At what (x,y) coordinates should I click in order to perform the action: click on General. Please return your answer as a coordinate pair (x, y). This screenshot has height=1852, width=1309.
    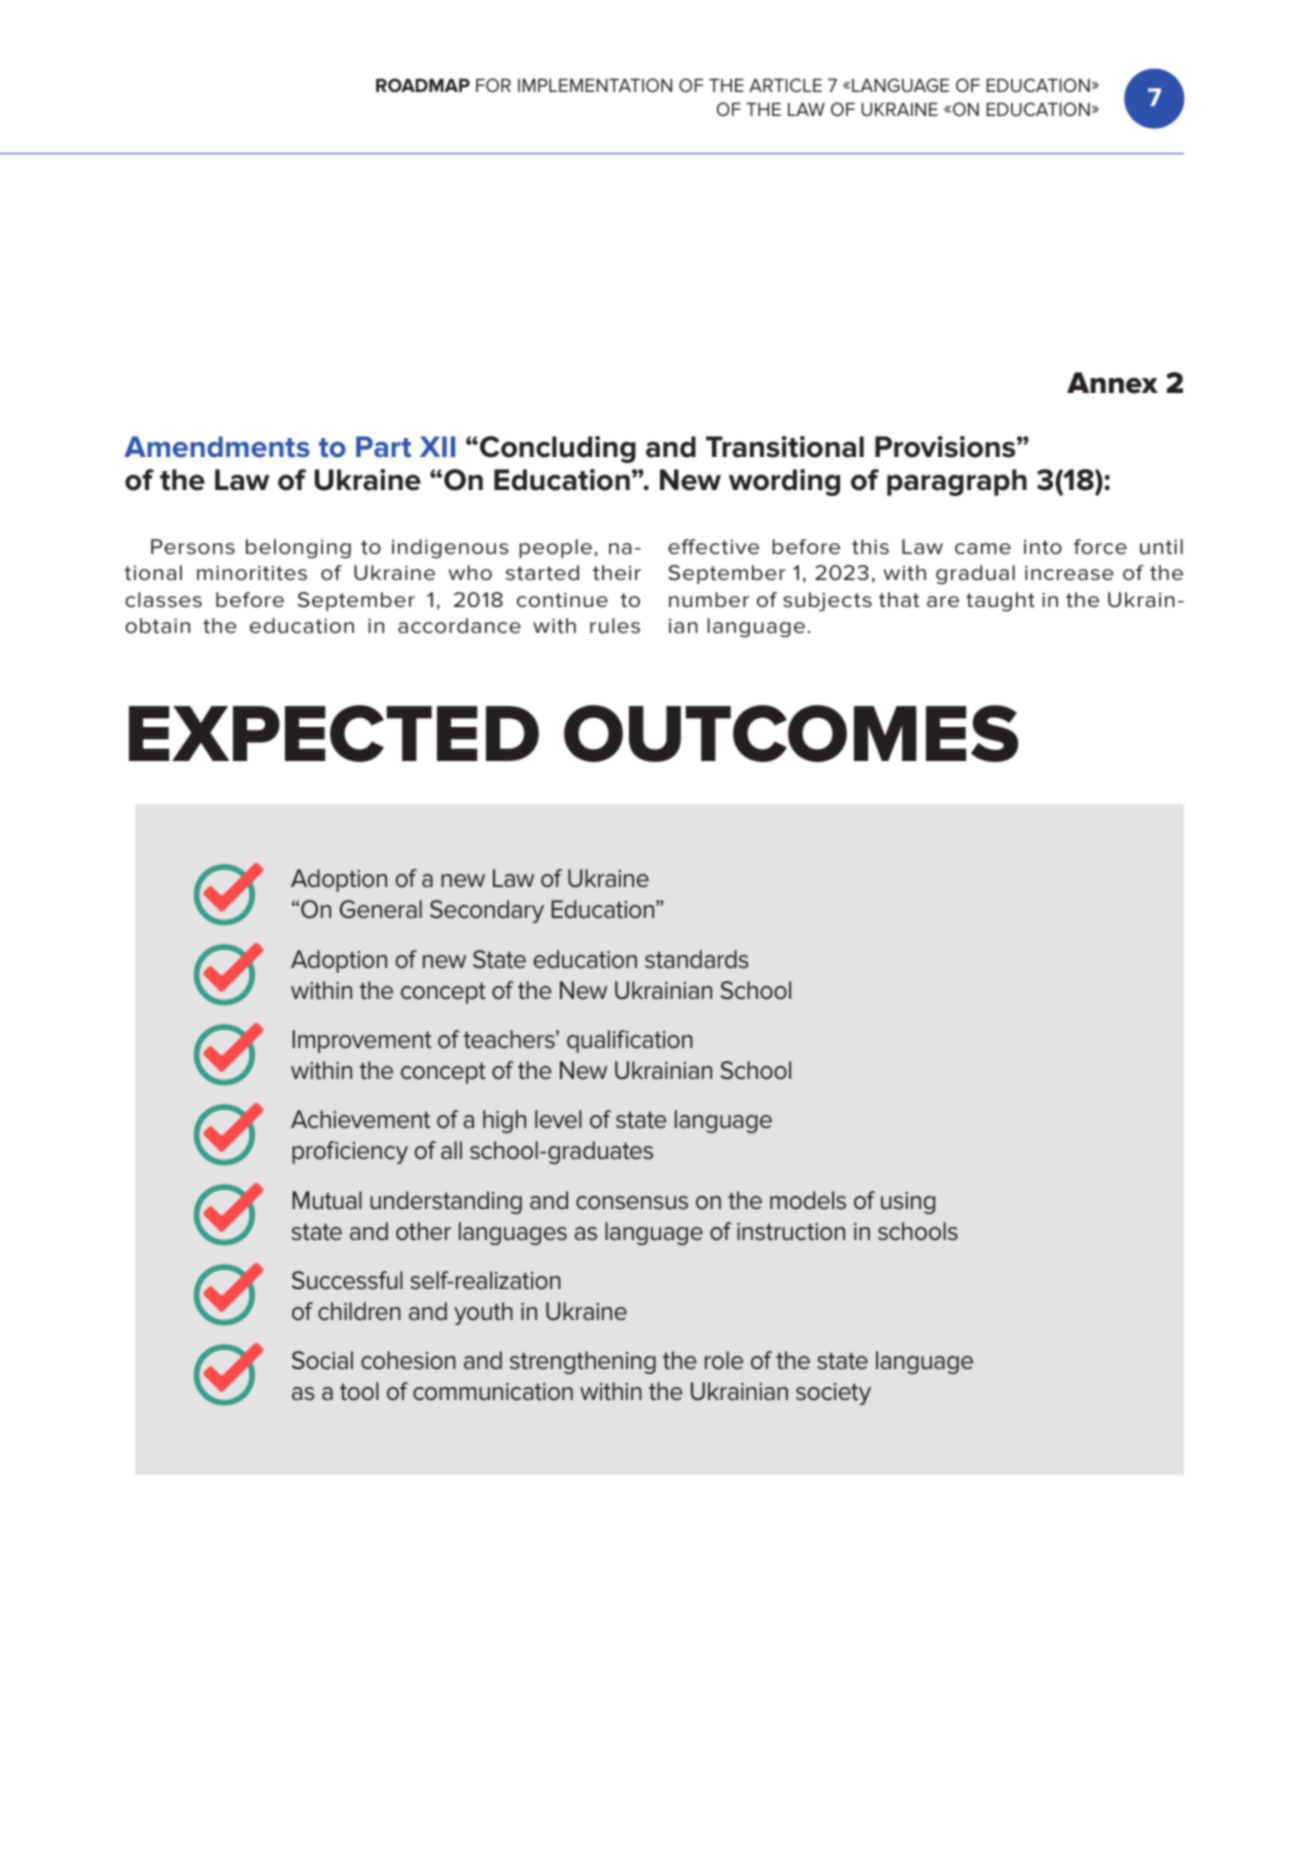
    Looking at the image, I should click on (381, 909).
